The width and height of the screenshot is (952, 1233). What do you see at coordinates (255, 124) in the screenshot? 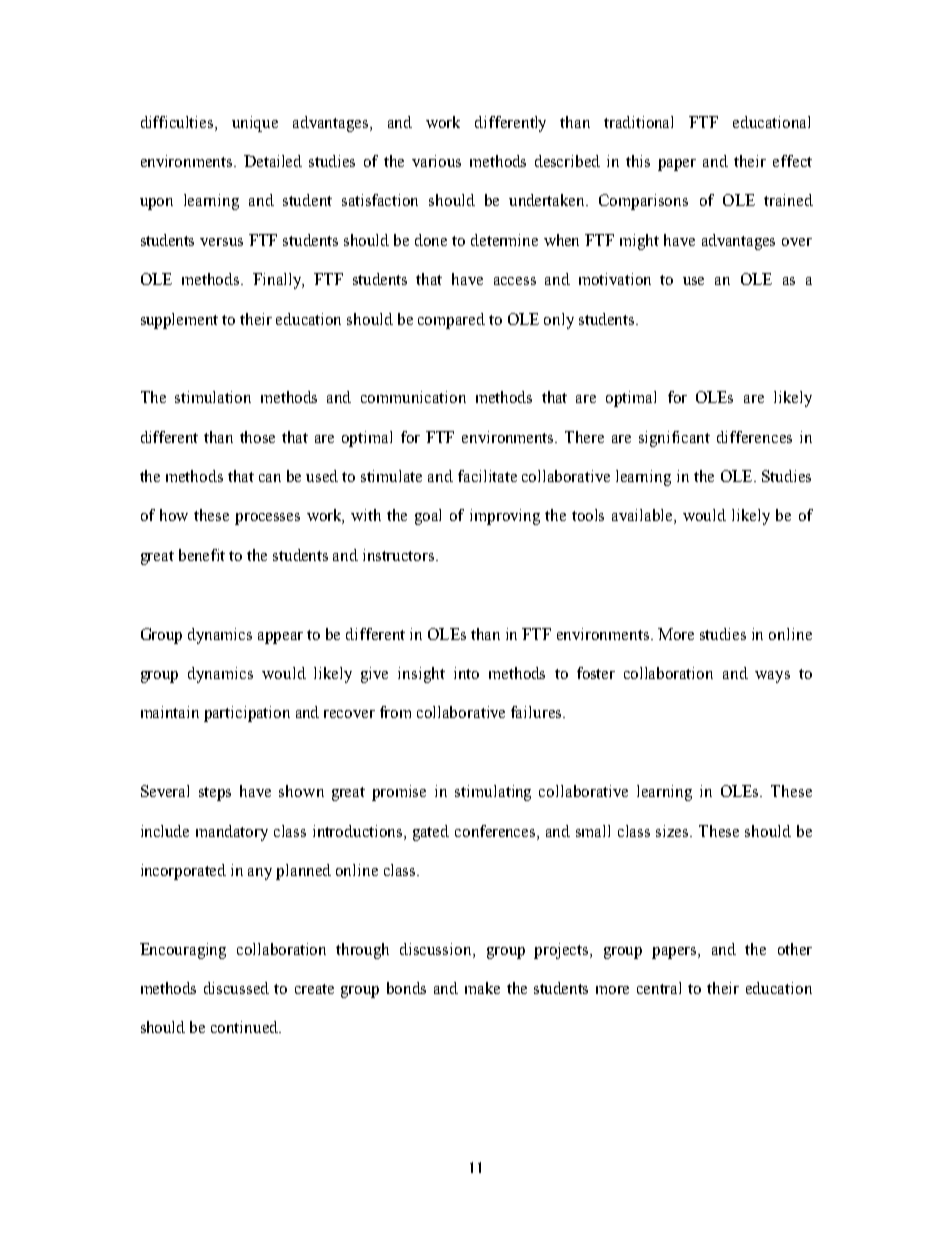
I see `unique` at bounding box center [255, 124].
